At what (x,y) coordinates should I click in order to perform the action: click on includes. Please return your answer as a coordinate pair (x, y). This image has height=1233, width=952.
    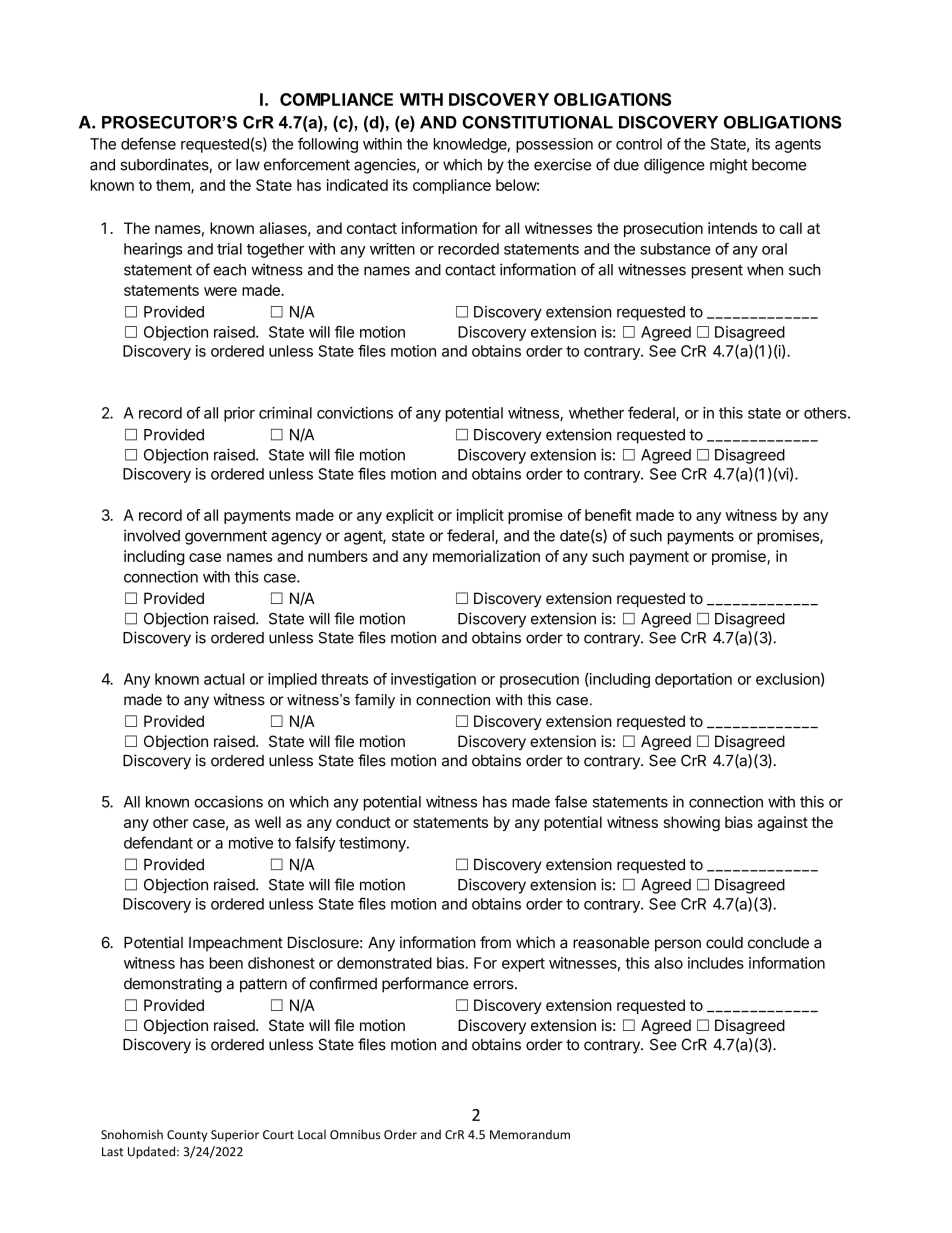
    Looking at the image, I should click on (716, 963).
